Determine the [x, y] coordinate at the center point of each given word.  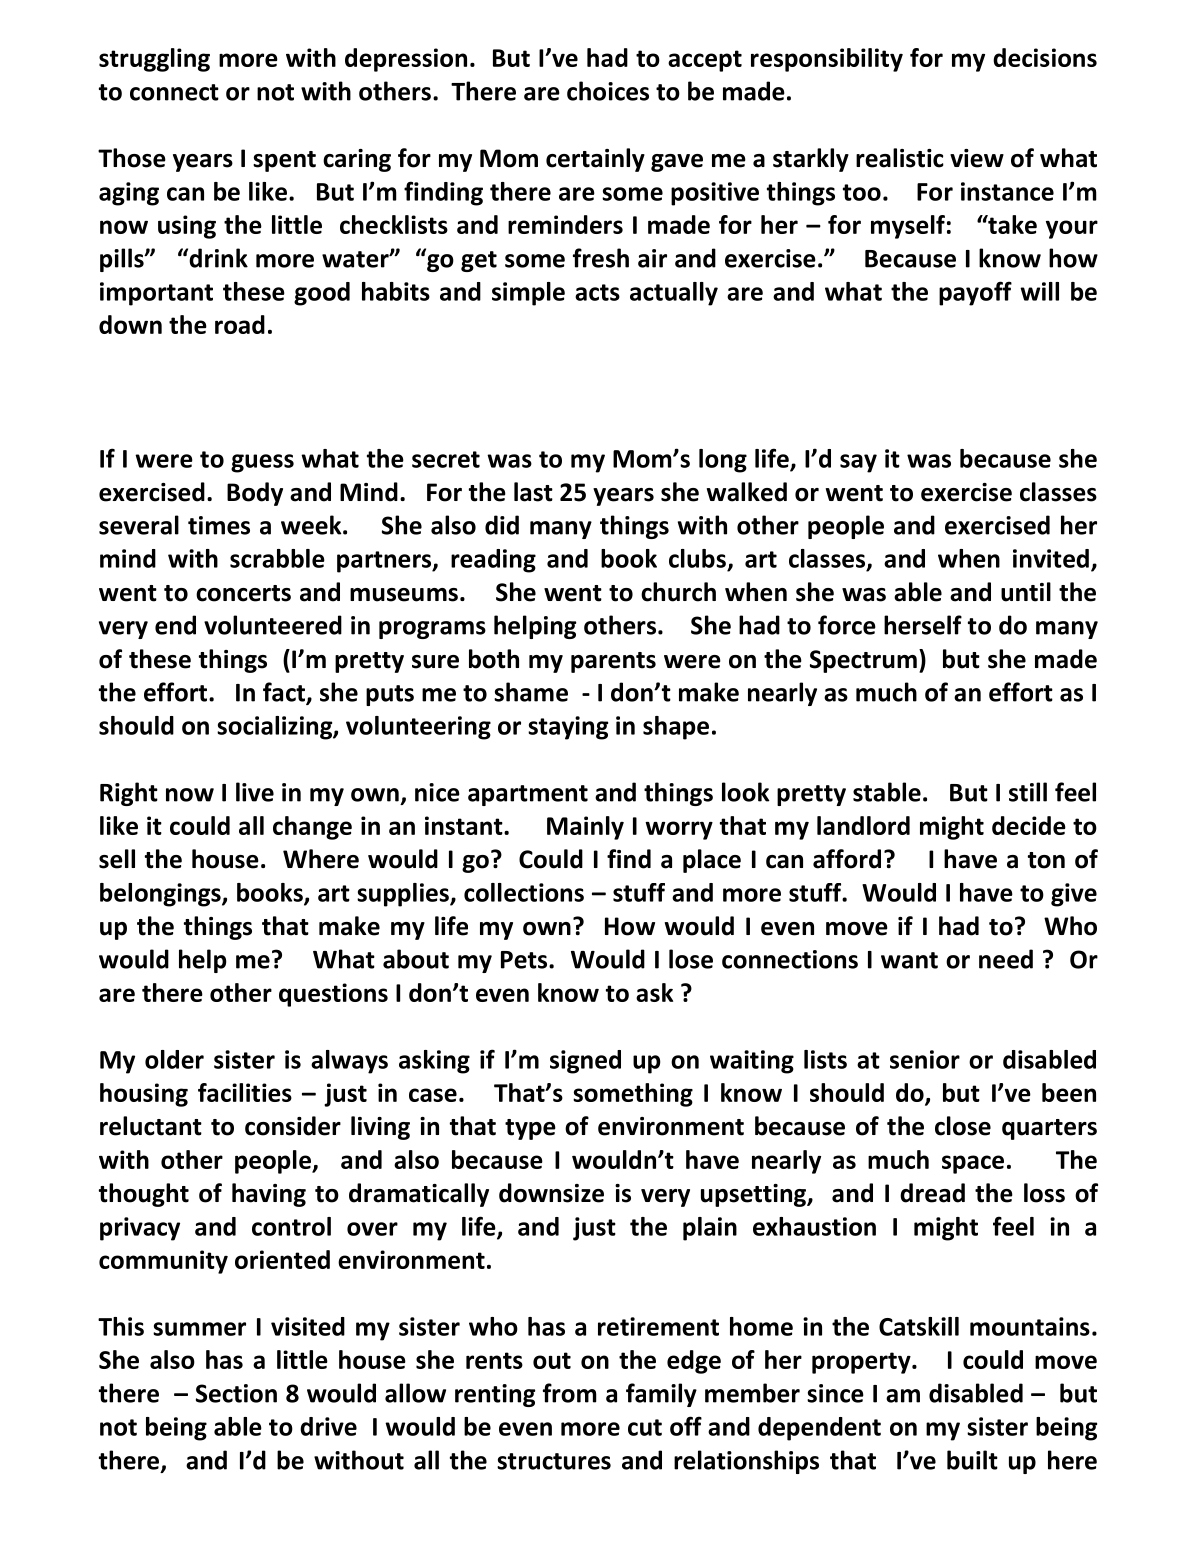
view [977, 158]
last [533, 492]
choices [608, 91]
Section [236, 1393]
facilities [245, 1092]
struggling [154, 60]
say [858, 463]
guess [262, 463]
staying [568, 728]
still [1028, 792]
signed [585, 1062]
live [255, 792]
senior [925, 1059]
